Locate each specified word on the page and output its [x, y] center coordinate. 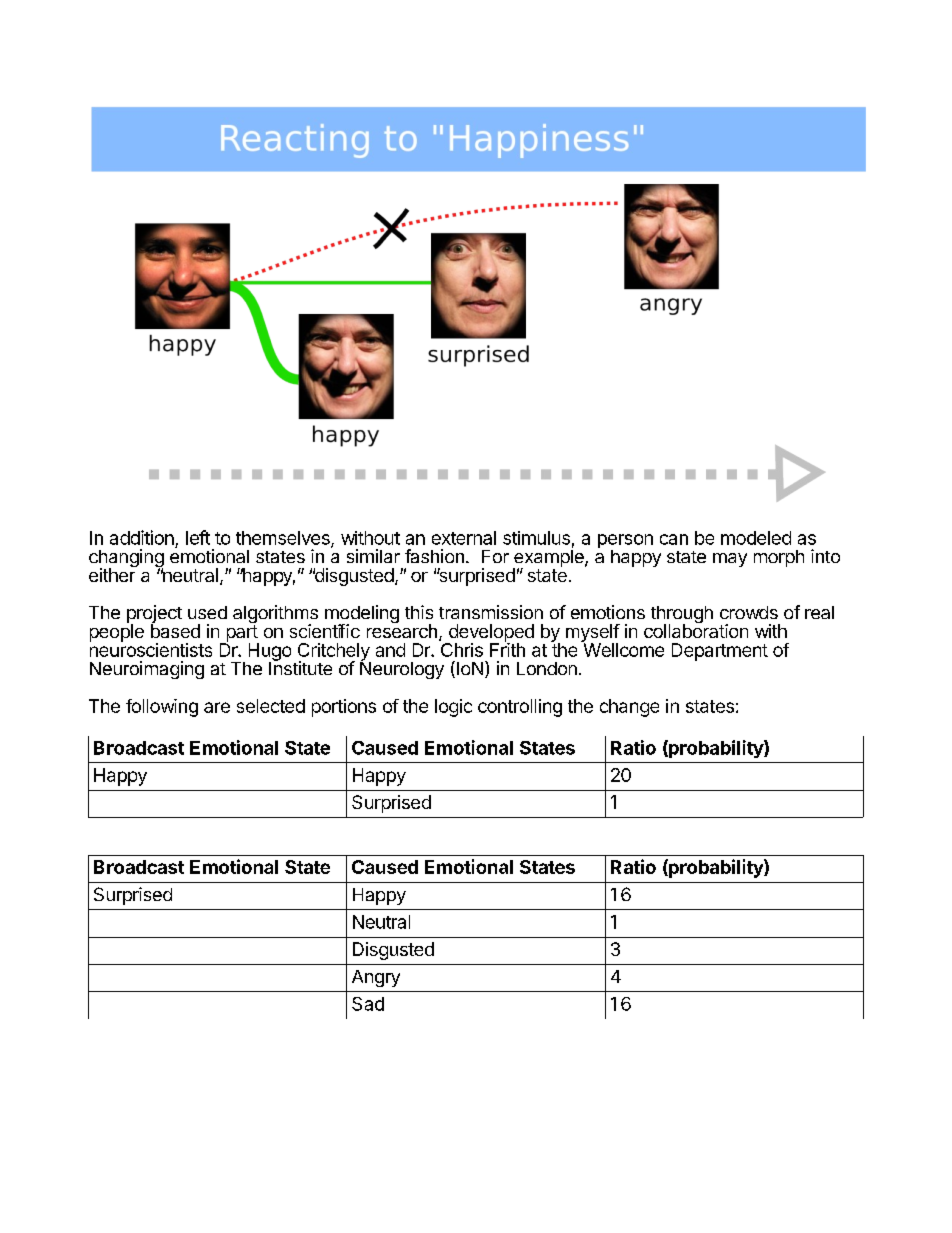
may [730, 560]
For [495, 556]
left [198, 537]
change [629, 708]
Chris [461, 648]
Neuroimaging [147, 670]
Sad [368, 1004]
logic [453, 708]
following [162, 708]
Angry [376, 978]
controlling [520, 708]
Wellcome [622, 649]
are [217, 707]
